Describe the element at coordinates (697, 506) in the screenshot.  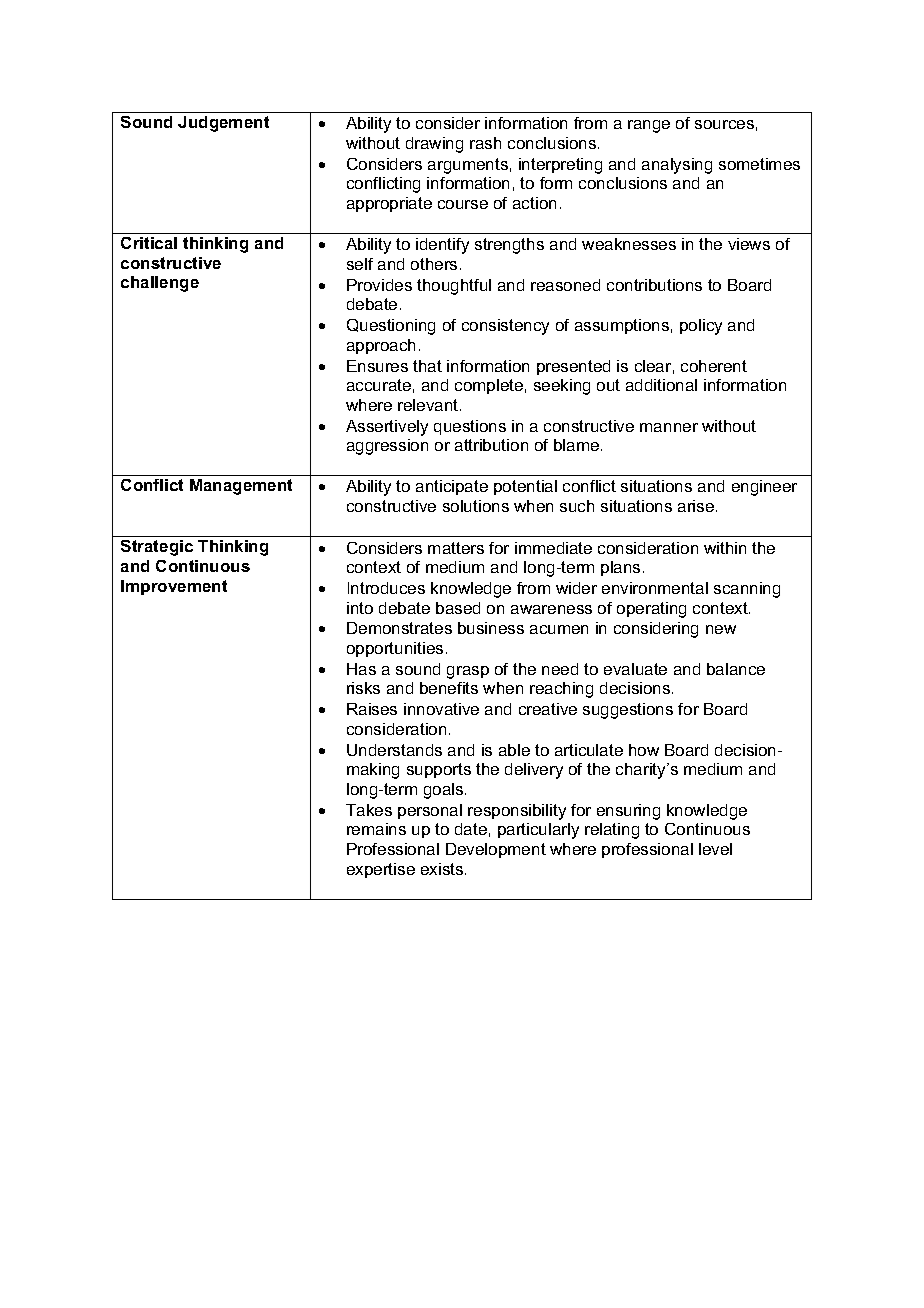
I see `arise` at that location.
